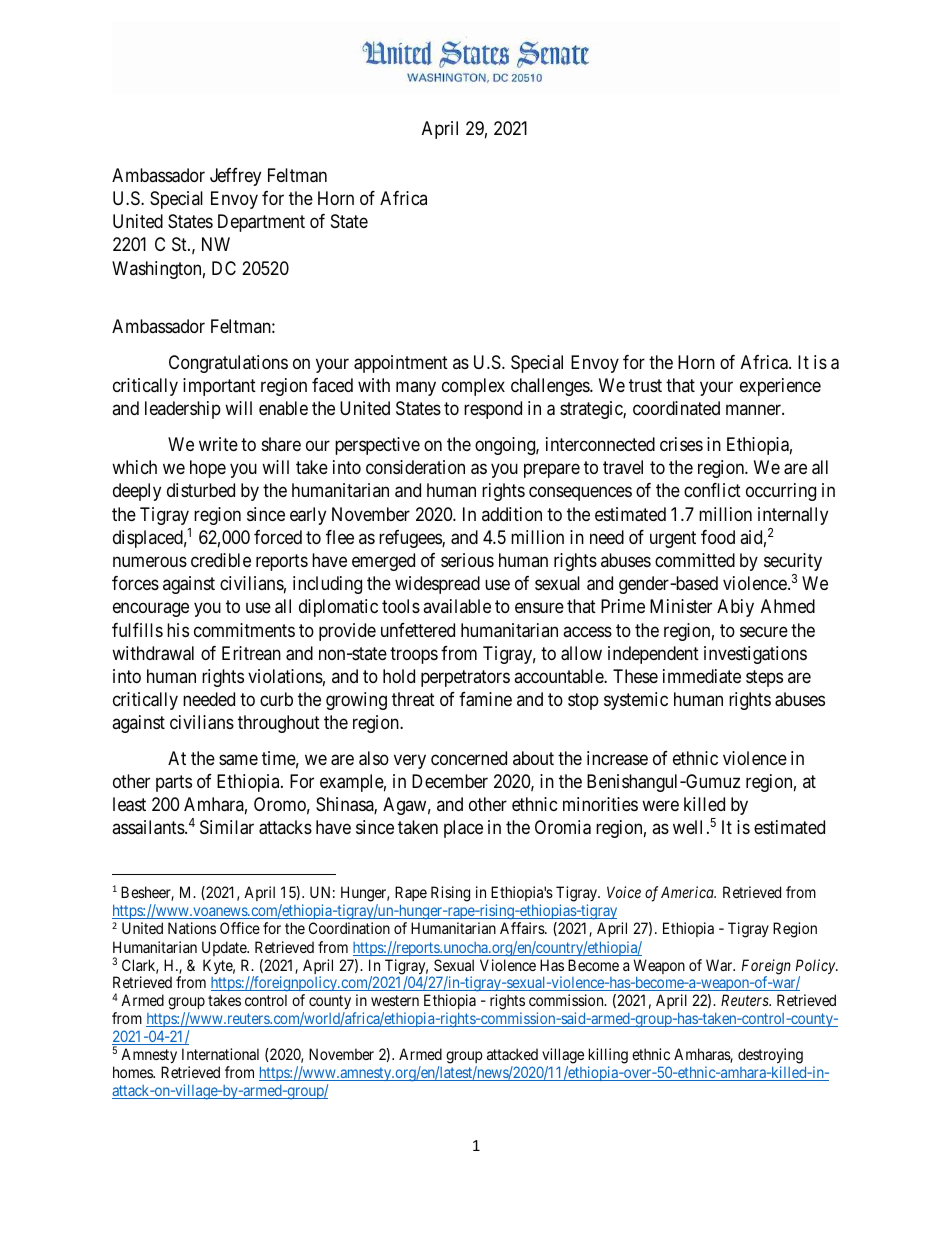  What do you see at coordinates (415, 467) in the screenshot?
I see `consideration` at bounding box center [415, 467].
